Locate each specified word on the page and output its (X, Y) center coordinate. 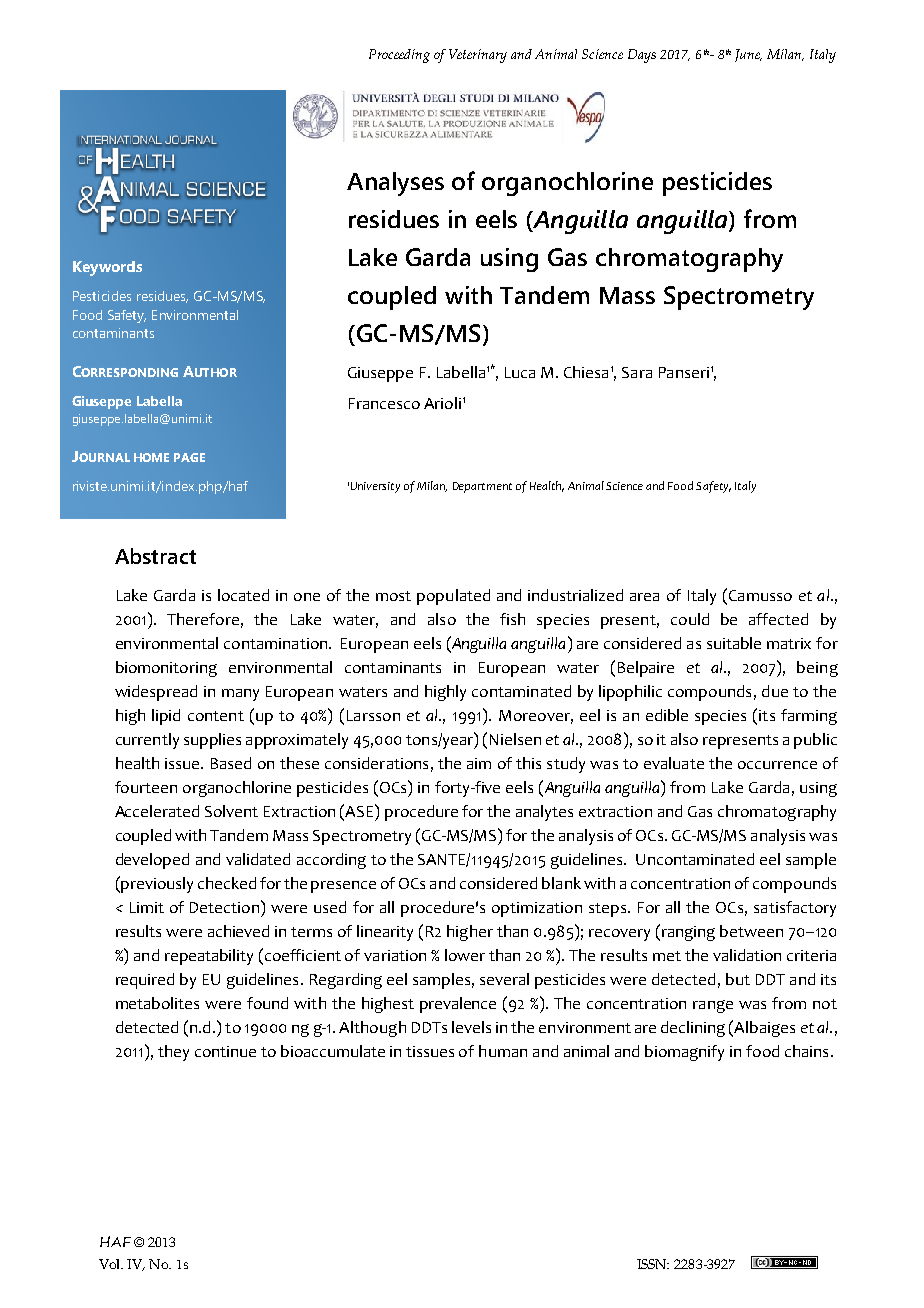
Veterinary (478, 56)
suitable (734, 643)
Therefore (203, 619)
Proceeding (399, 56)
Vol (111, 1264)
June (748, 55)
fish (512, 619)
